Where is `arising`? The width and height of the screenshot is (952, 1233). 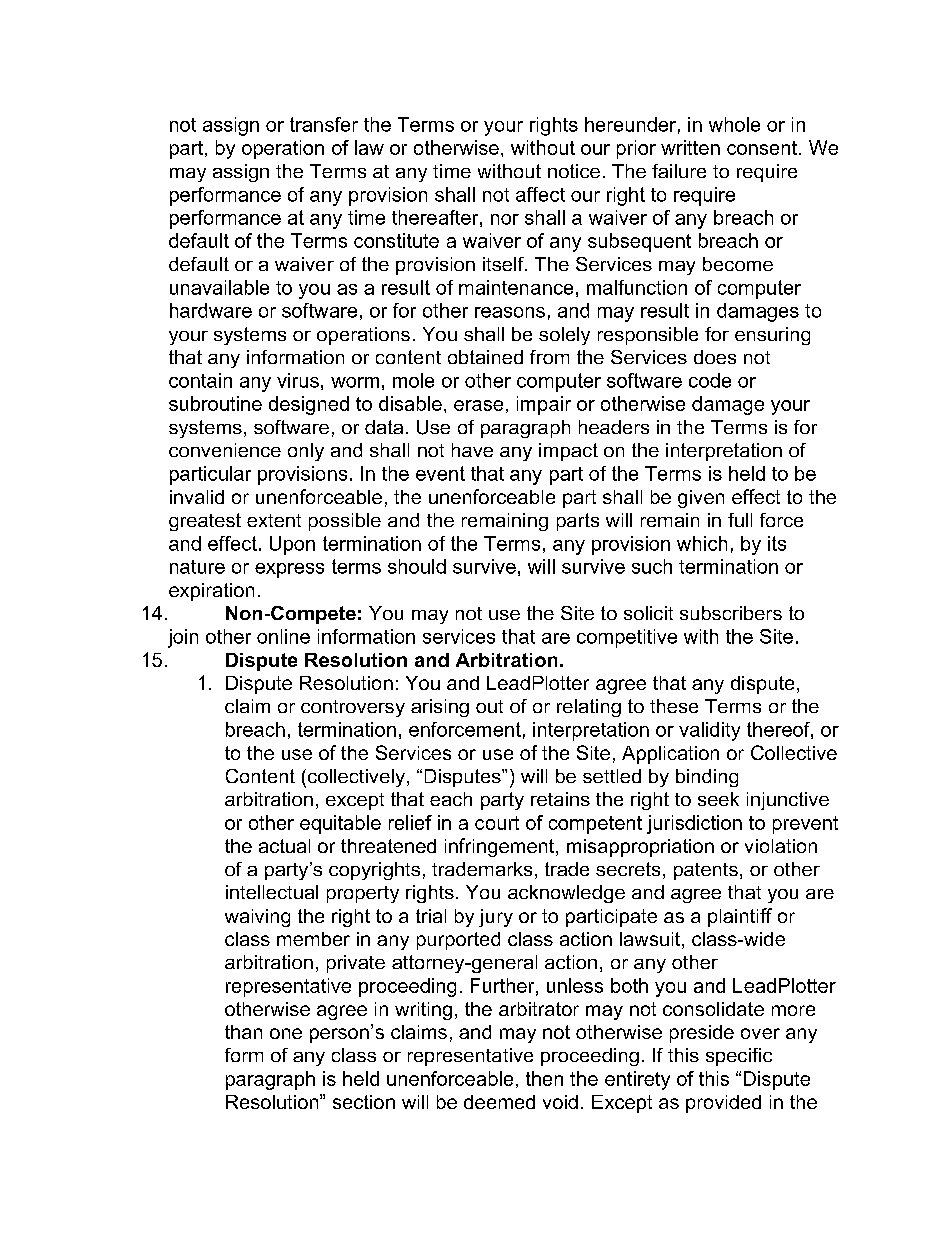
arising is located at coordinates (440, 708).
